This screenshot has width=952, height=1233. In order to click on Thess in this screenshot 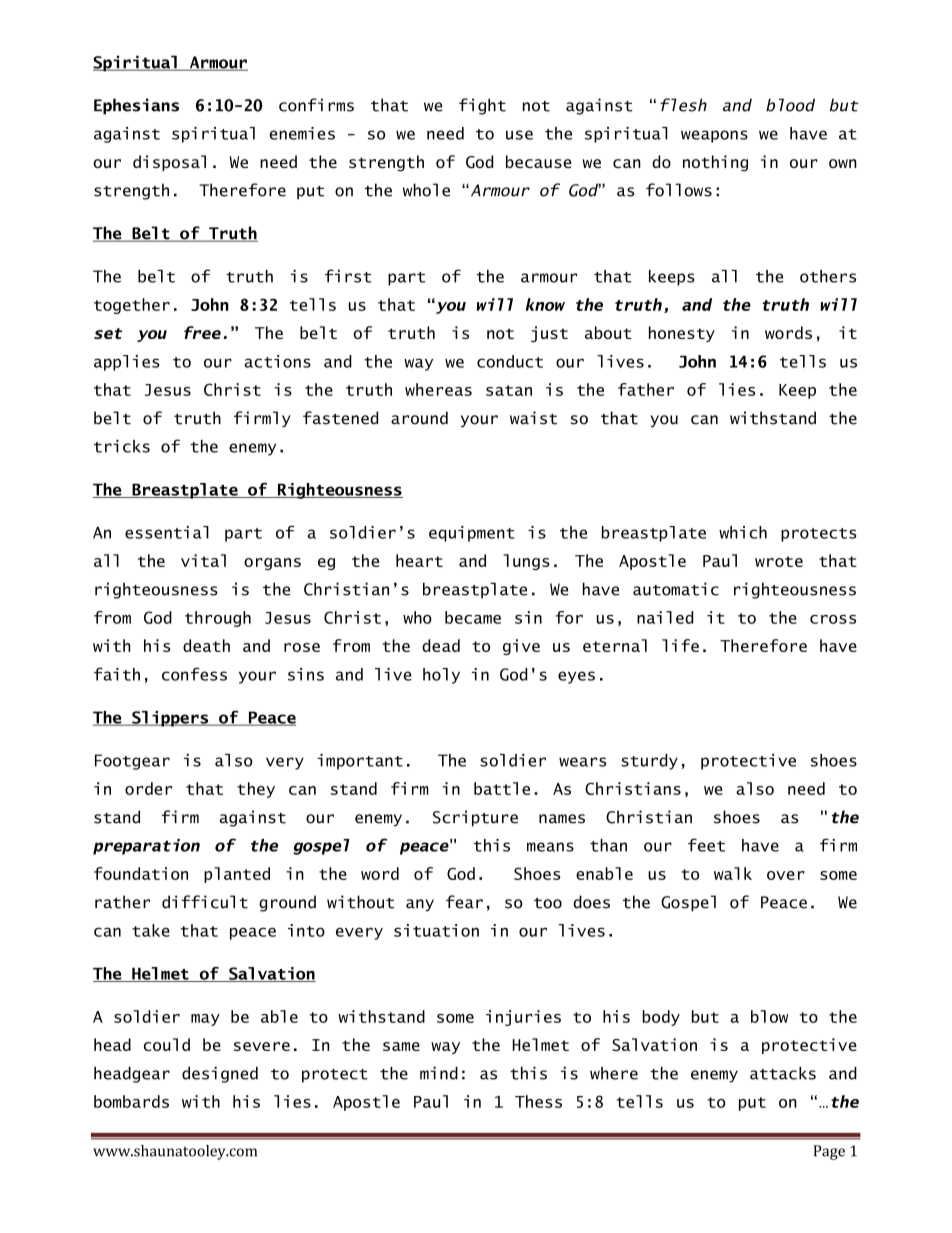, I will do `click(538, 1101)`.
